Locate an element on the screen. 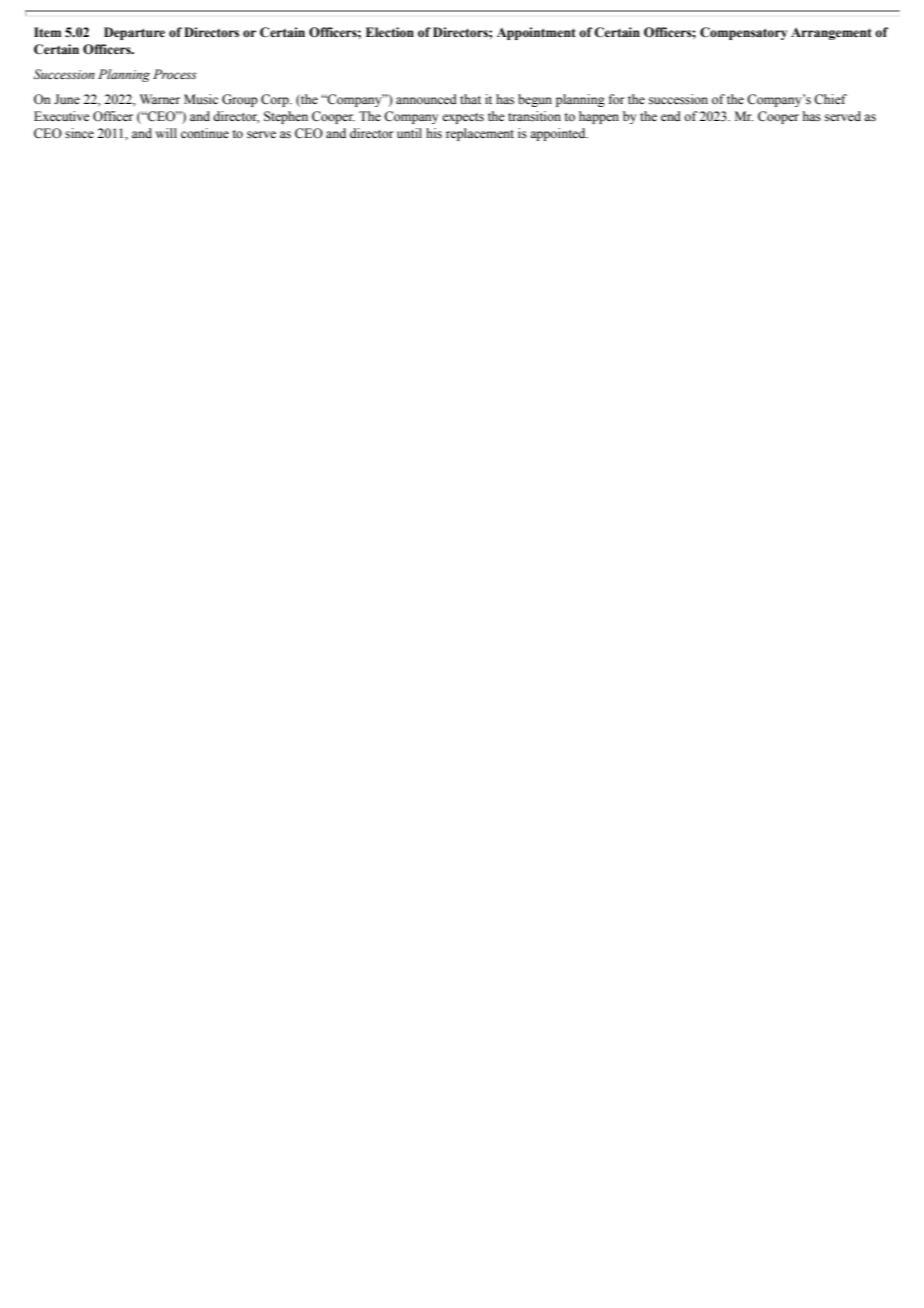 The width and height of the screenshot is (924, 1308). Departure is located at coordinates (134, 33).
